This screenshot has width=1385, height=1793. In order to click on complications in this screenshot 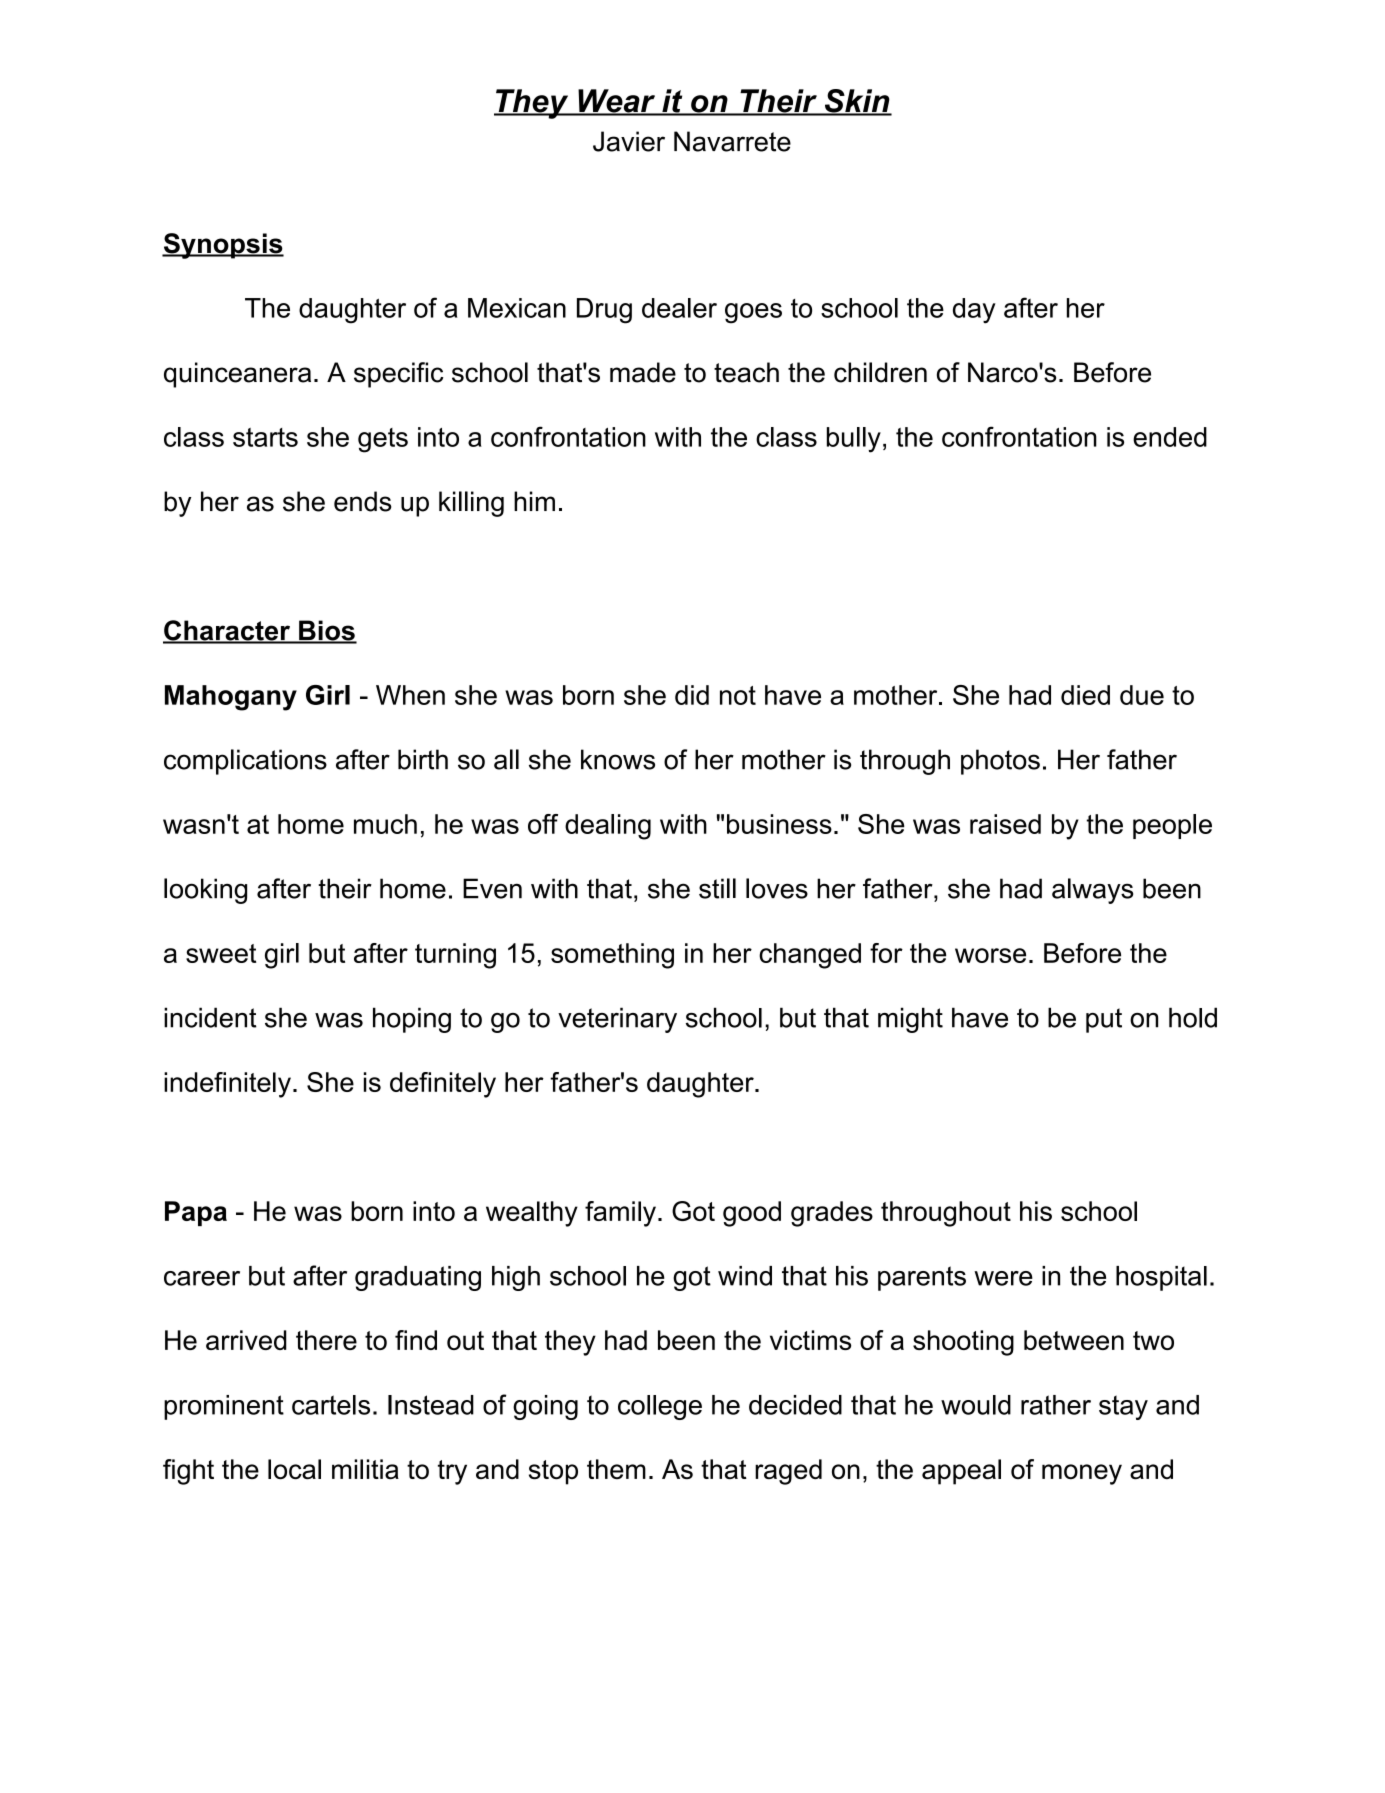, I will do `click(245, 762)`.
